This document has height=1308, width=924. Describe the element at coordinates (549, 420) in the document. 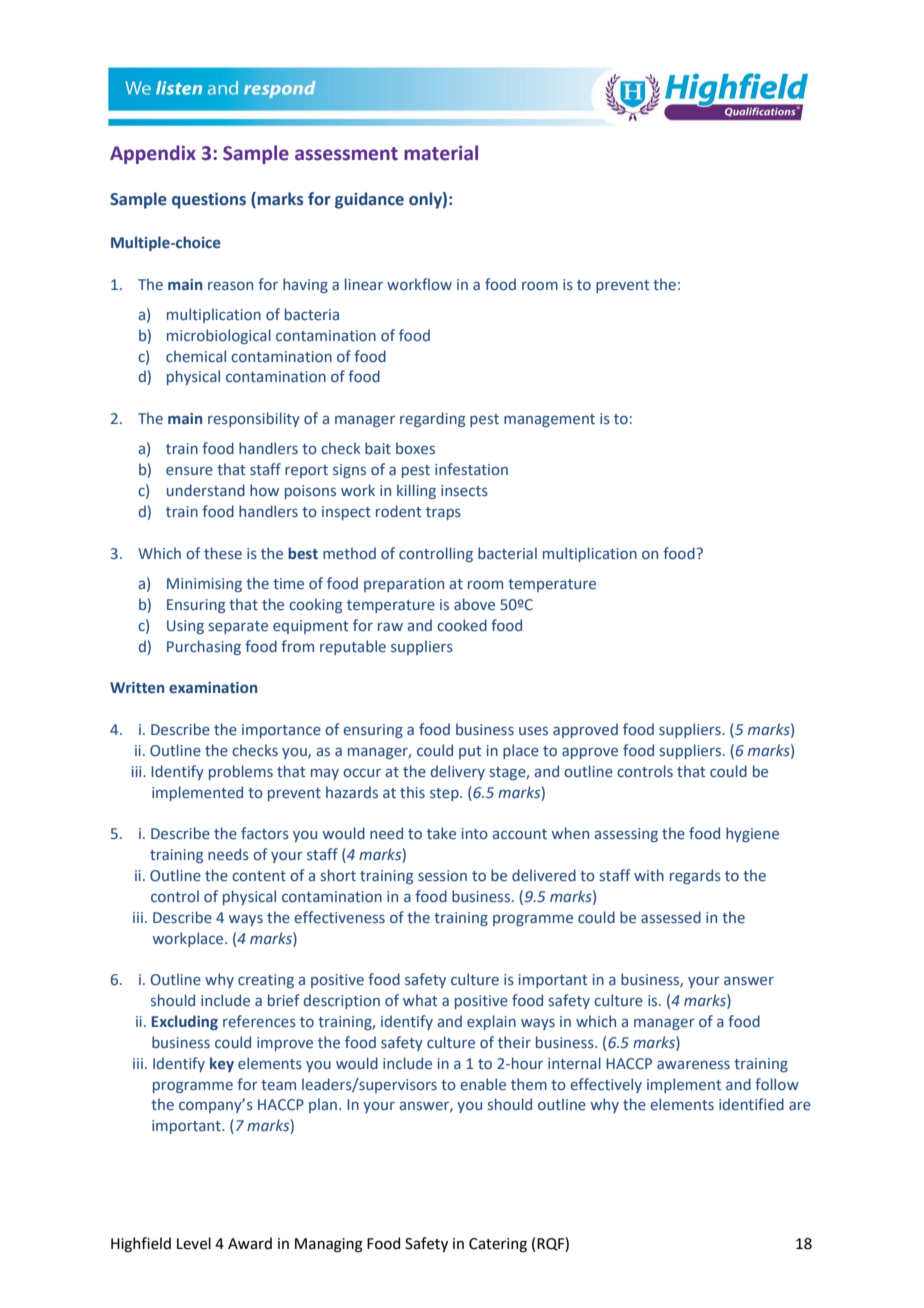

I see `management` at that location.
